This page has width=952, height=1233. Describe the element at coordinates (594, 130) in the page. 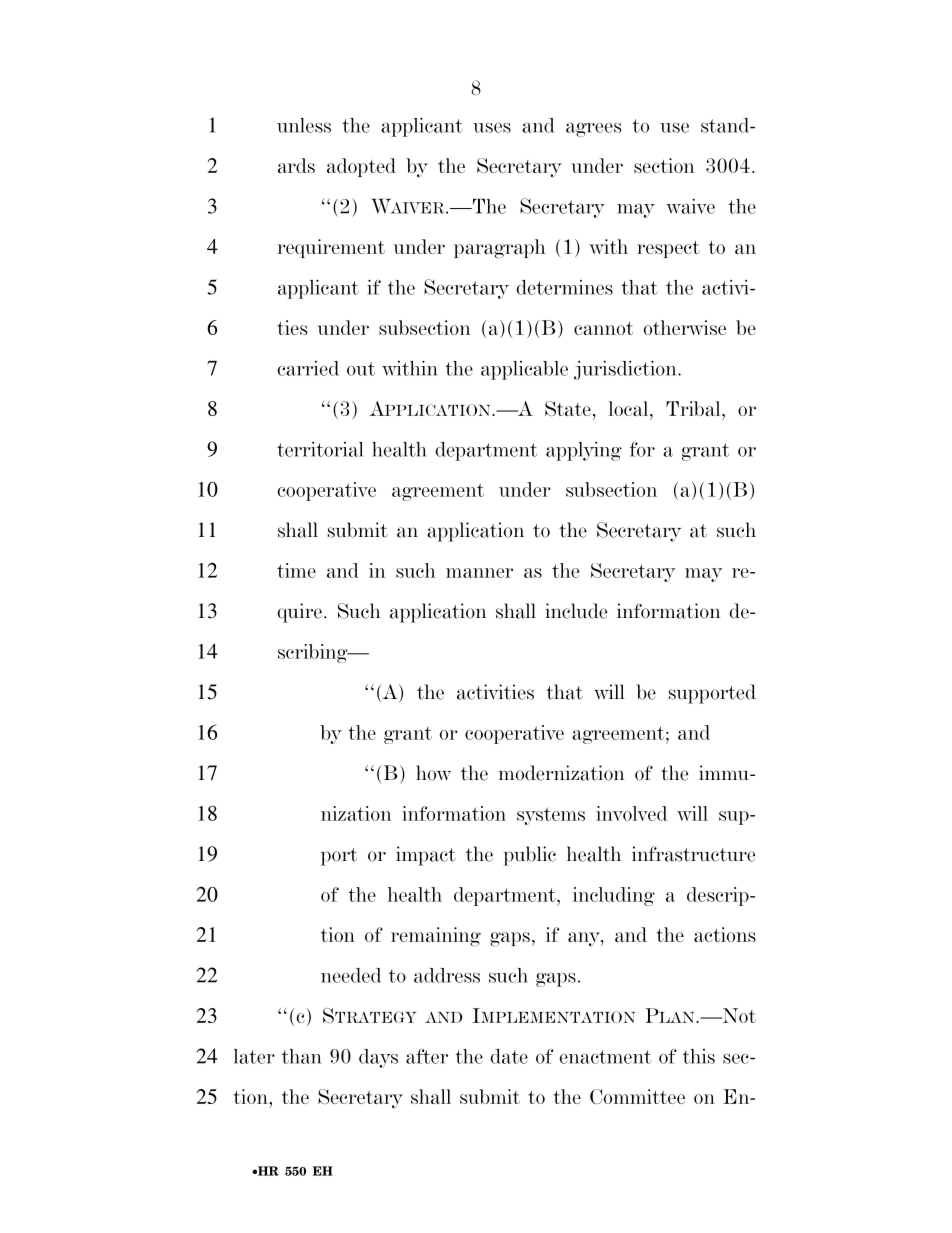

I see `agrees` at that location.
